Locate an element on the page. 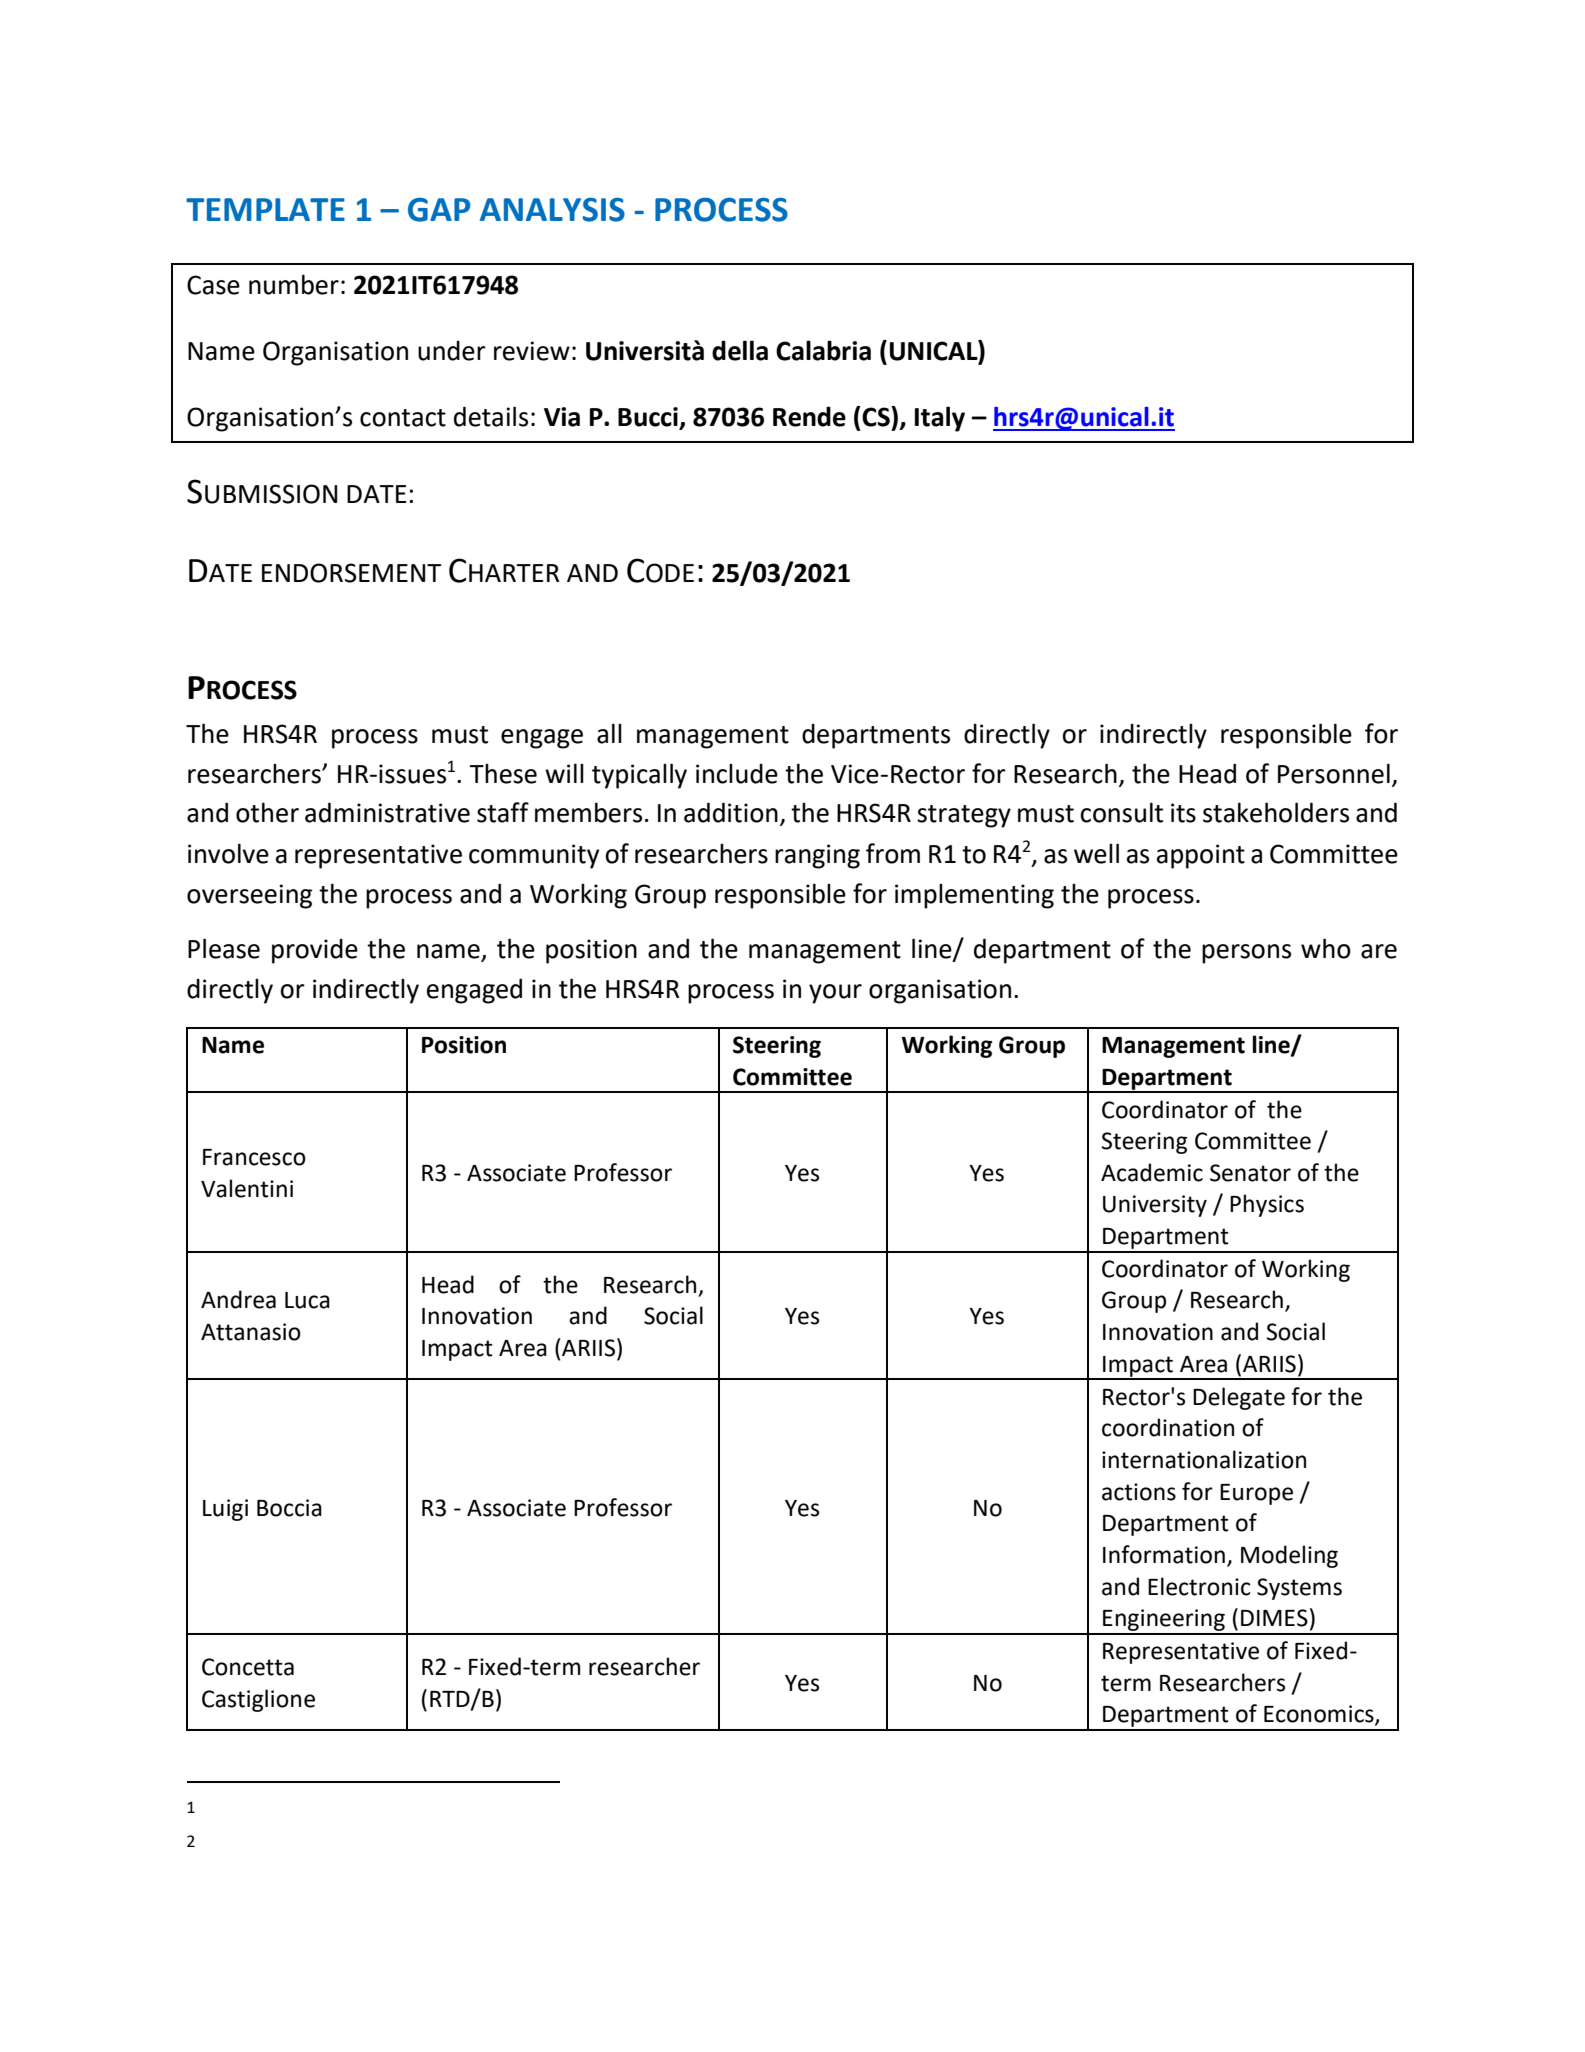 This image has height=2052, width=1585. number is located at coordinates (294, 284).
